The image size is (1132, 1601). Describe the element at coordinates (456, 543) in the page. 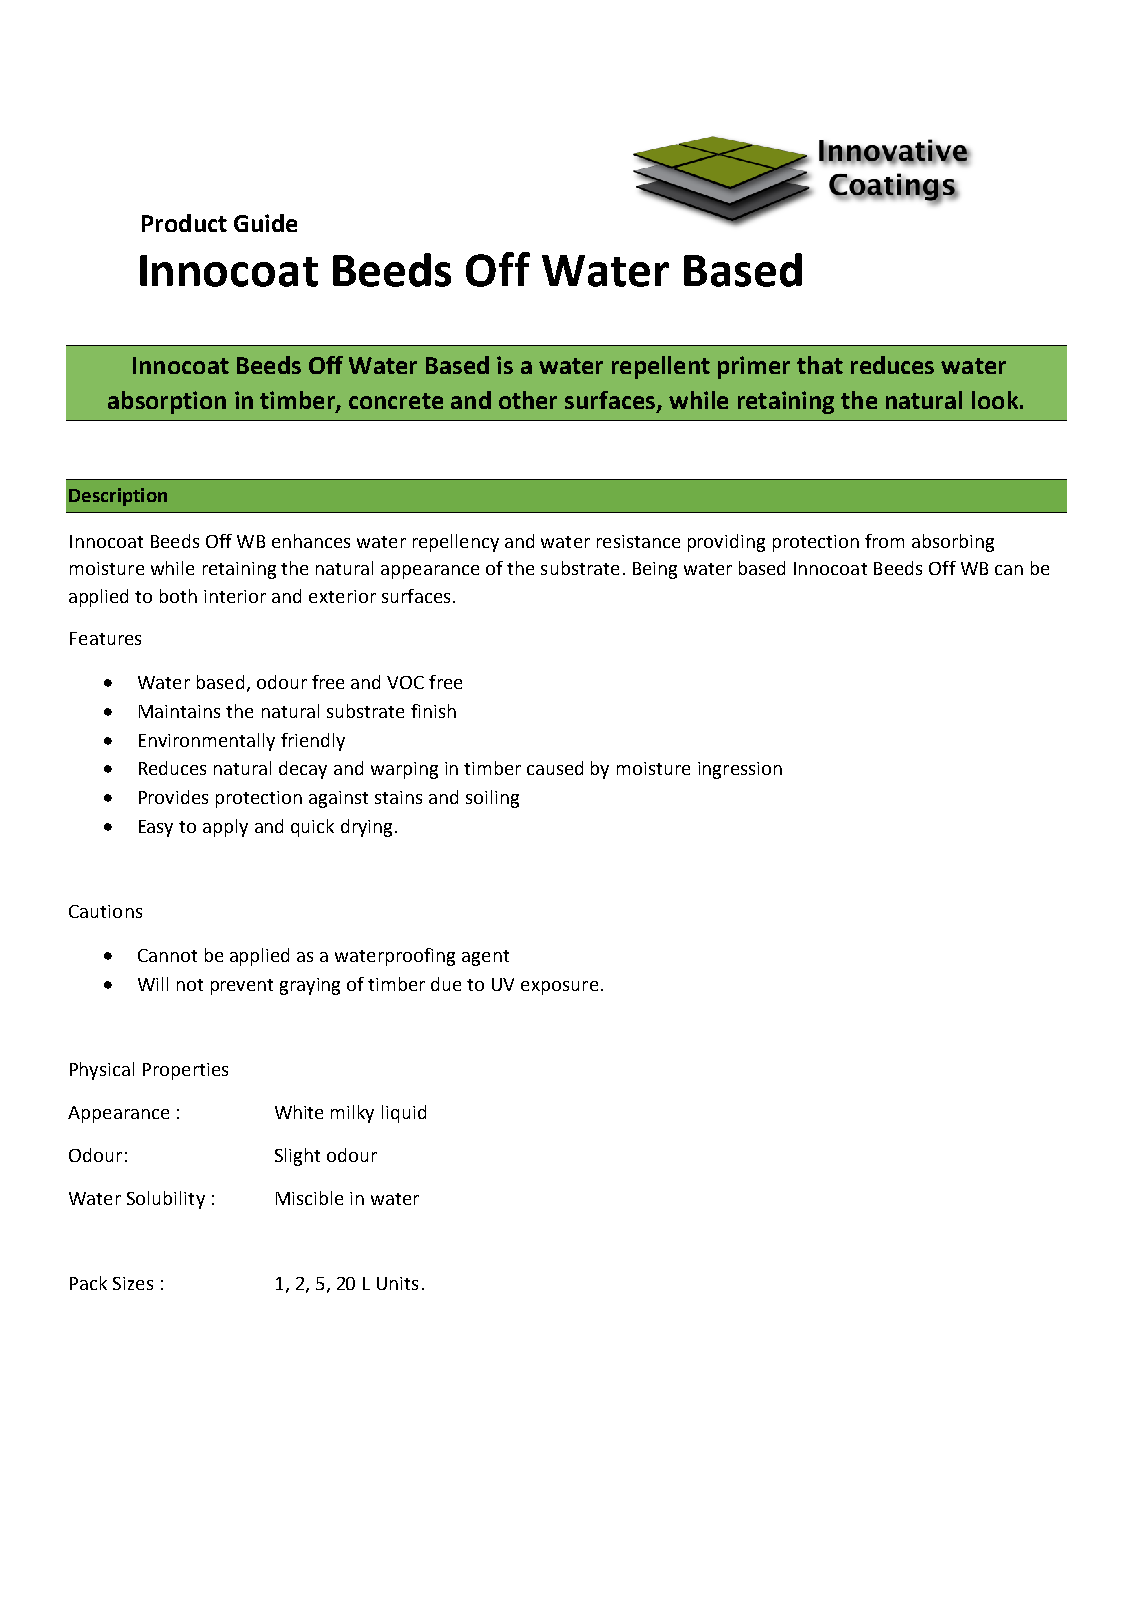

I see `repellency` at that location.
